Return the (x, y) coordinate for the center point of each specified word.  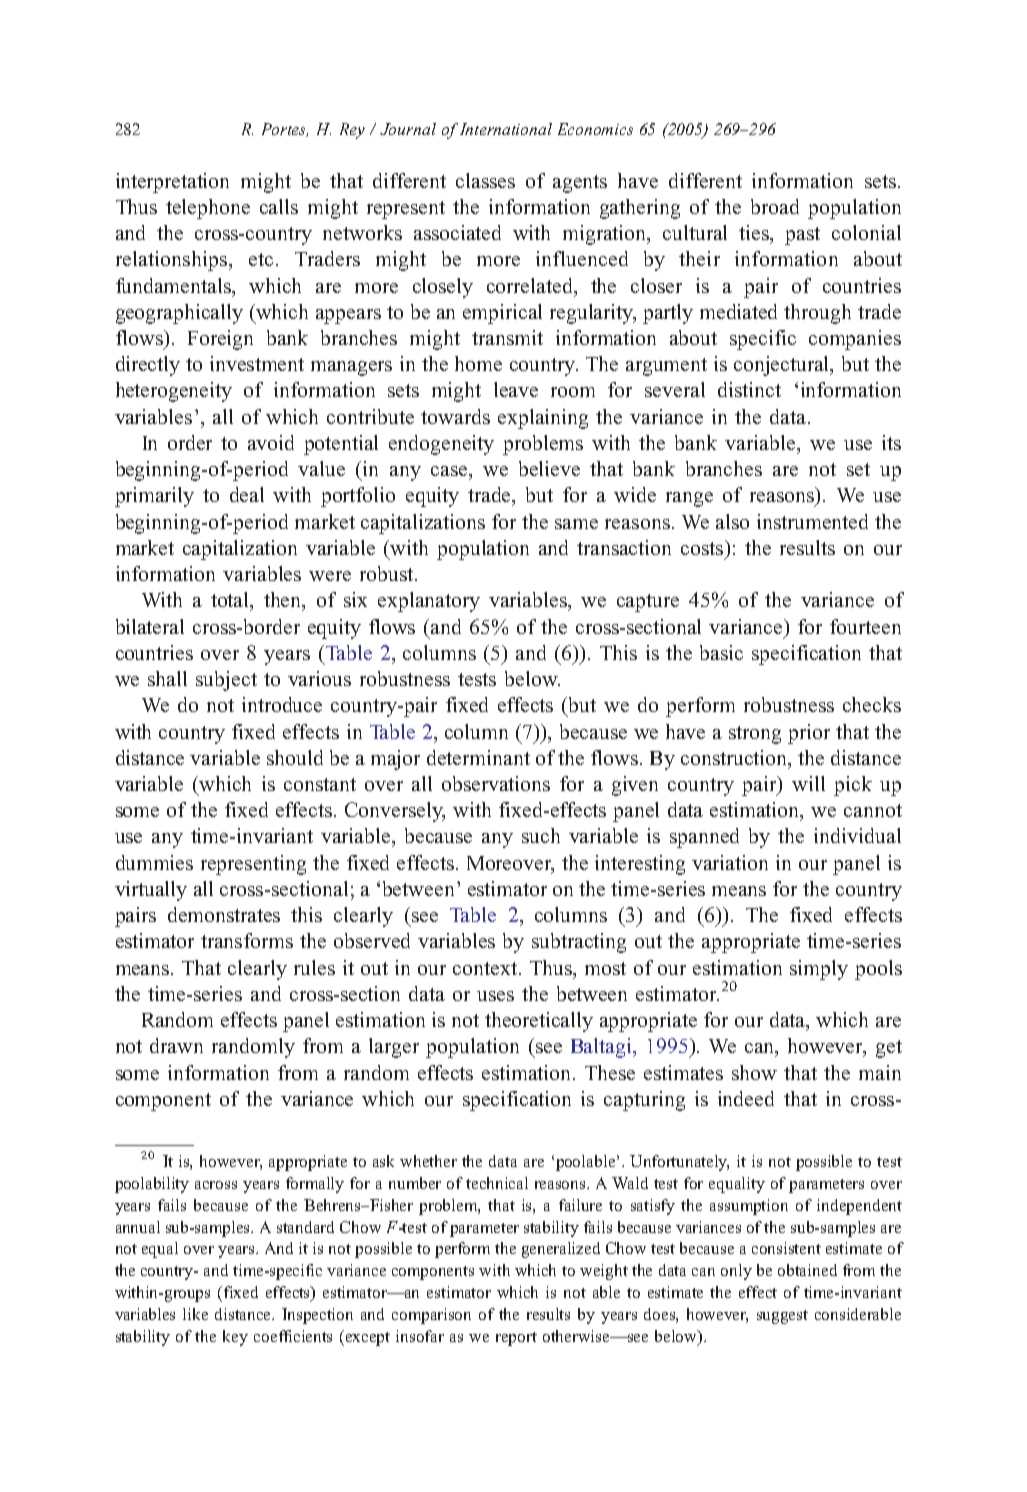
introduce (282, 704)
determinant (478, 757)
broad (775, 206)
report (516, 1339)
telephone (208, 209)
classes (485, 180)
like (195, 1314)
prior (809, 734)
